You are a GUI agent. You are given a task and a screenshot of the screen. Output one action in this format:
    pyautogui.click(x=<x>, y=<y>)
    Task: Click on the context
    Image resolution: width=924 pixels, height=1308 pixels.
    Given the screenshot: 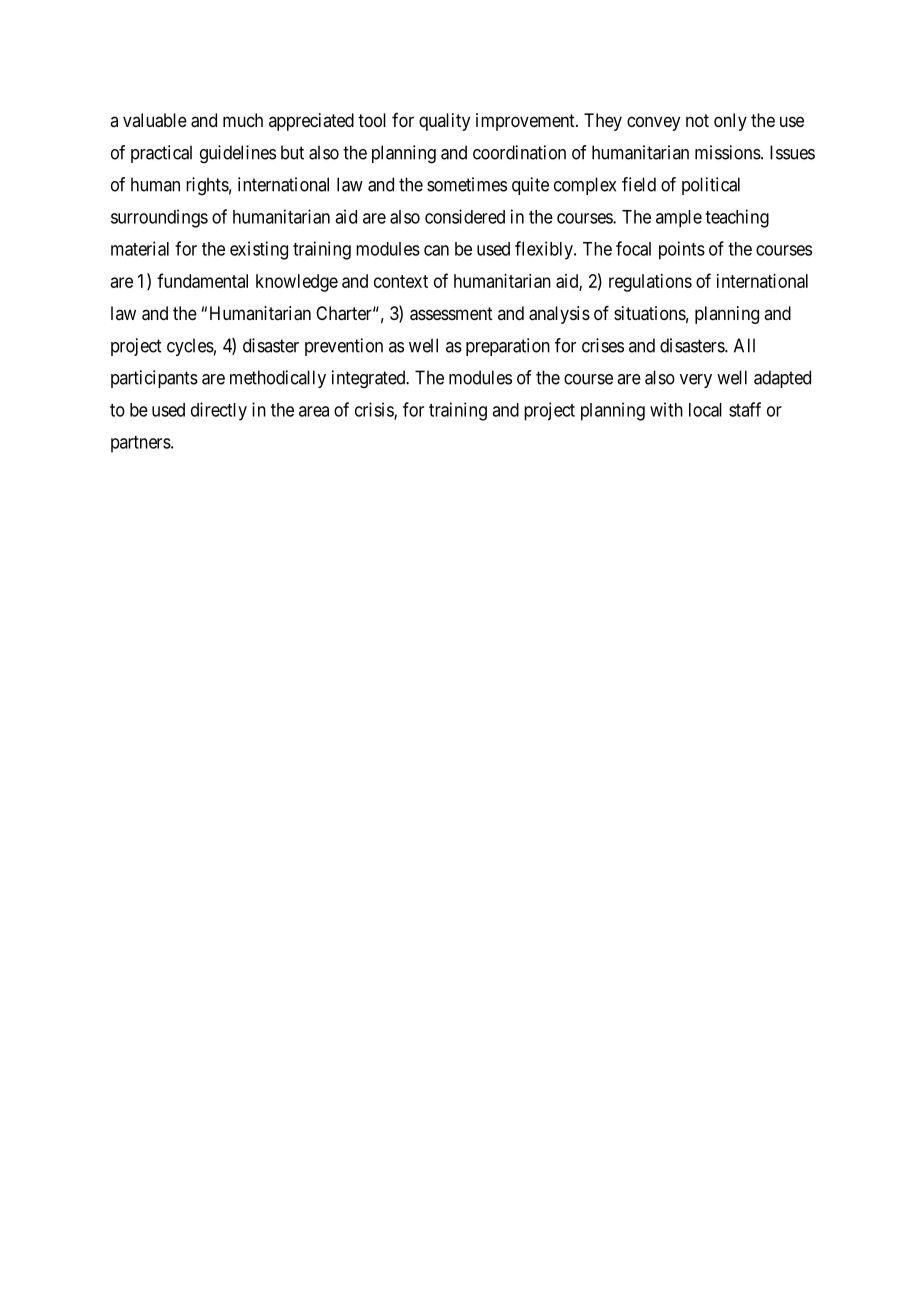 What is the action you would take?
    pyautogui.click(x=401, y=281)
